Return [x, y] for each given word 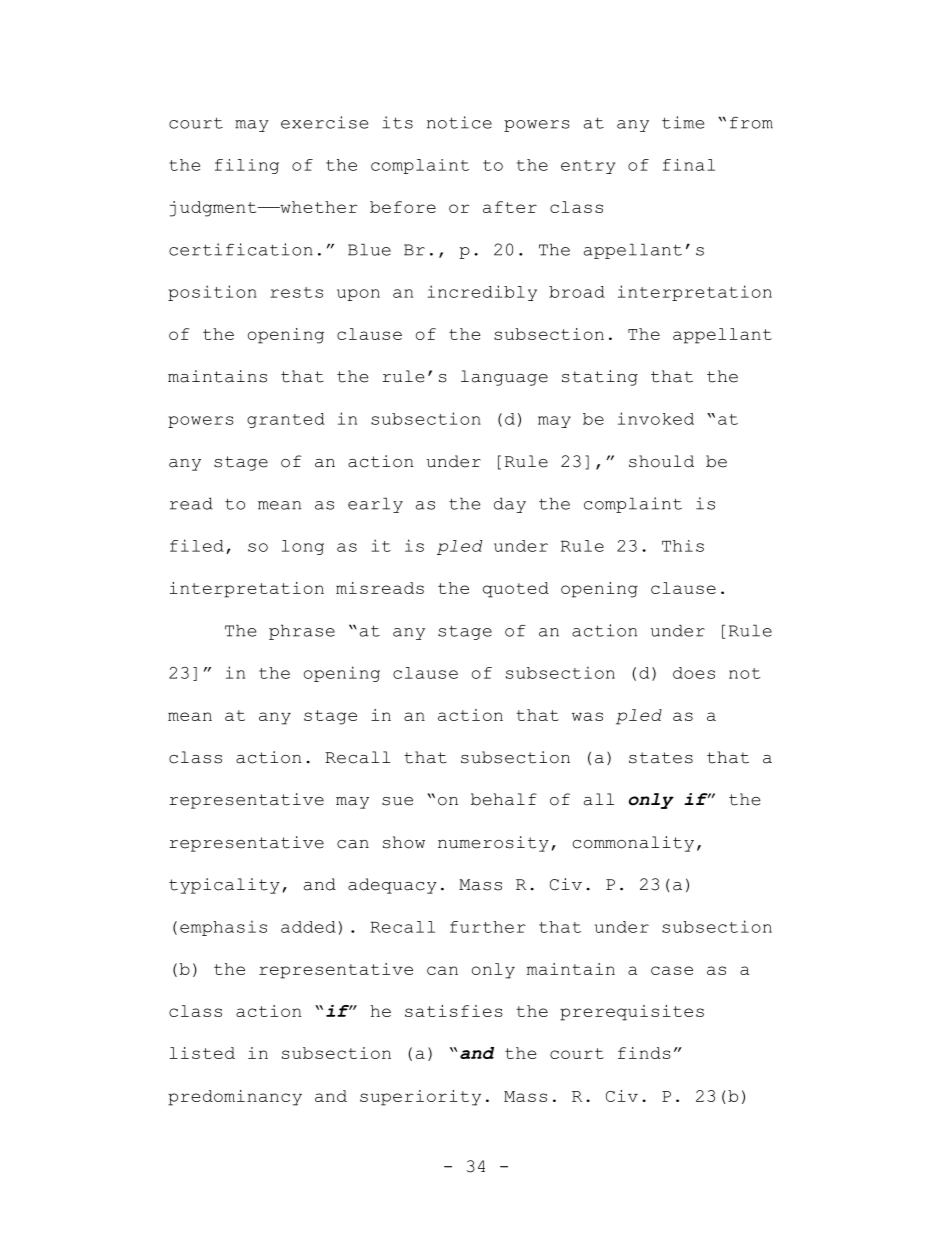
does [694, 673]
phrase [302, 632]
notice [459, 122]
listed [202, 1053]
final [689, 165]
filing [247, 166]
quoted [516, 590]
